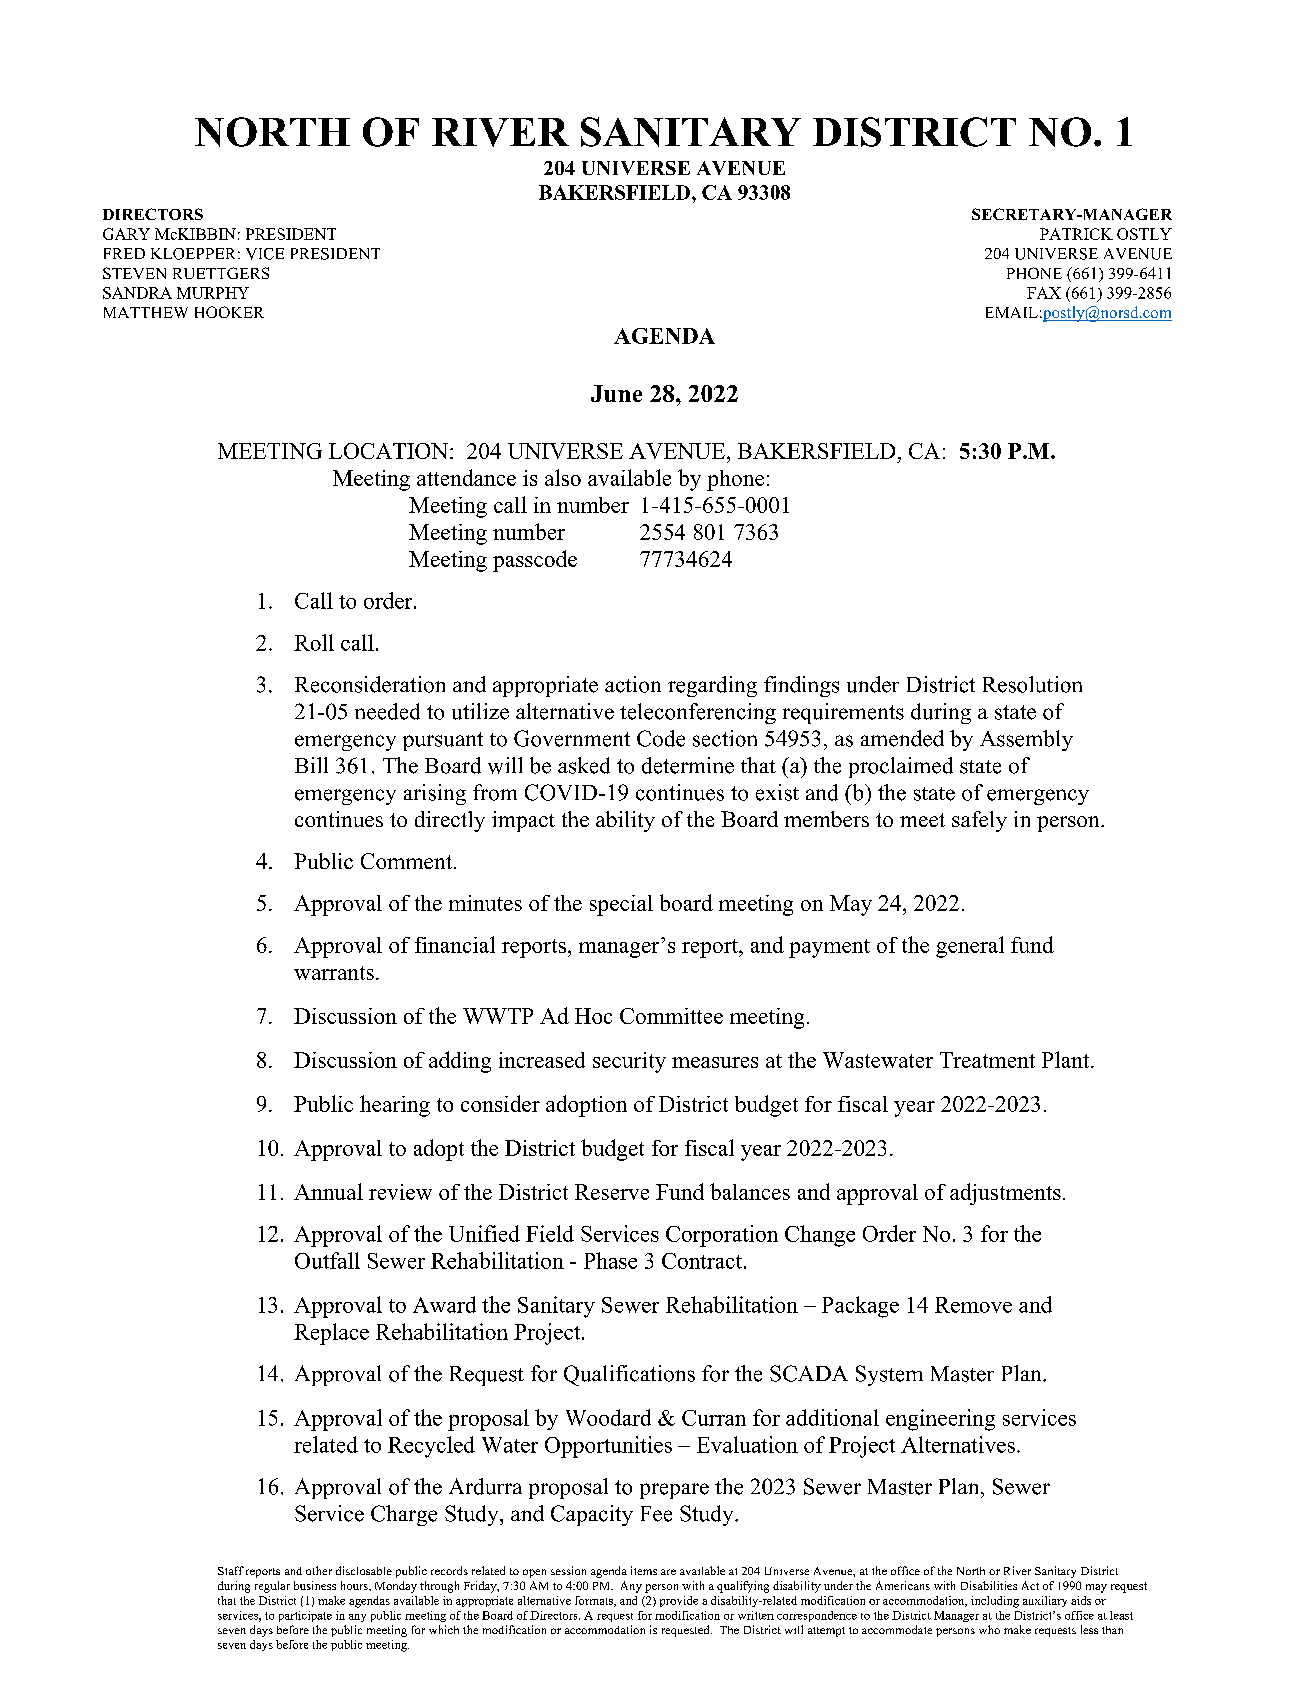  Describe the element at coordinates (616, 393) in the screenshot. I see `June` at that location.
